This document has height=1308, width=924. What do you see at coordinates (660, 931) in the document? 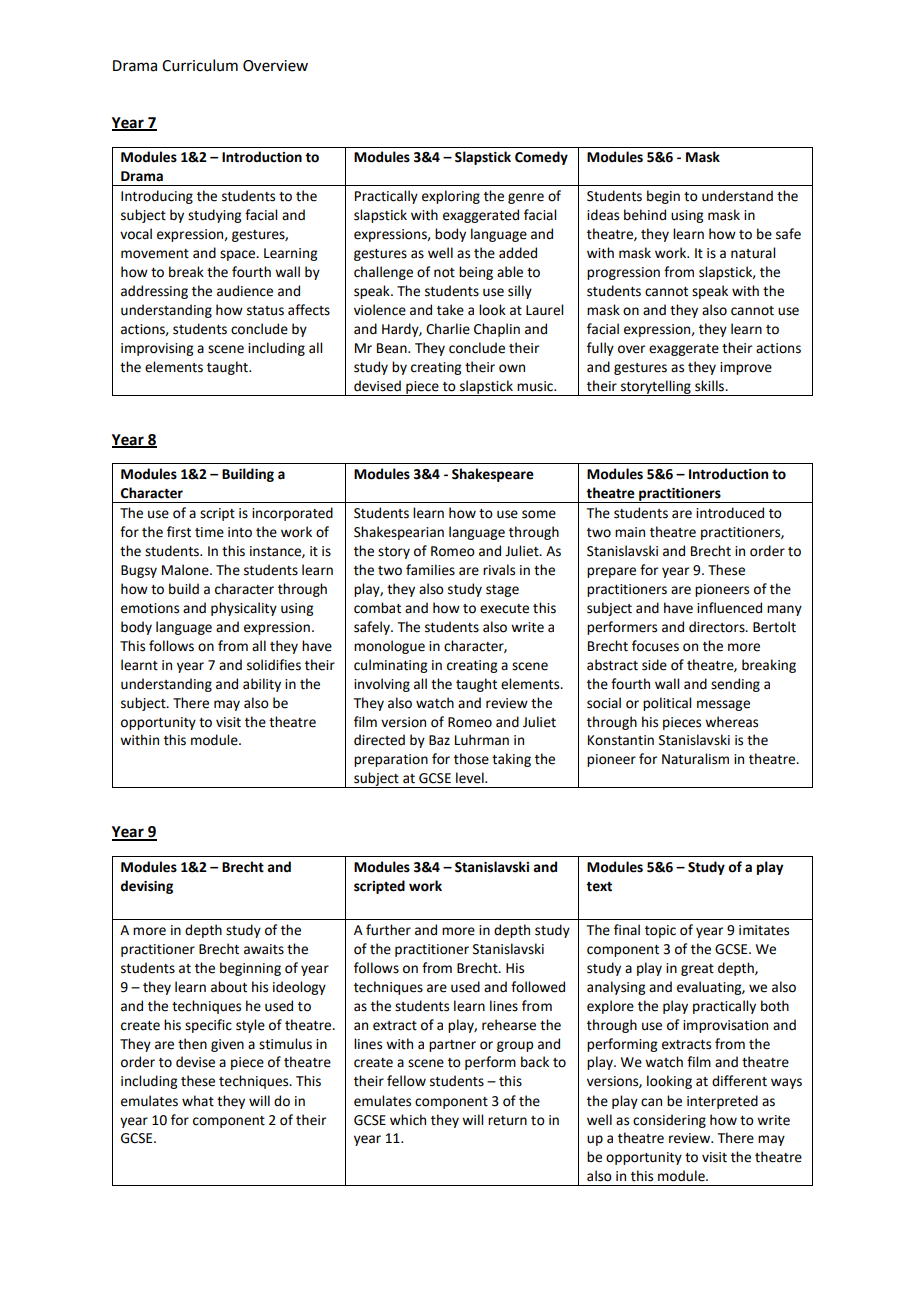
I see `topic` at bounding box center [660, 931].
